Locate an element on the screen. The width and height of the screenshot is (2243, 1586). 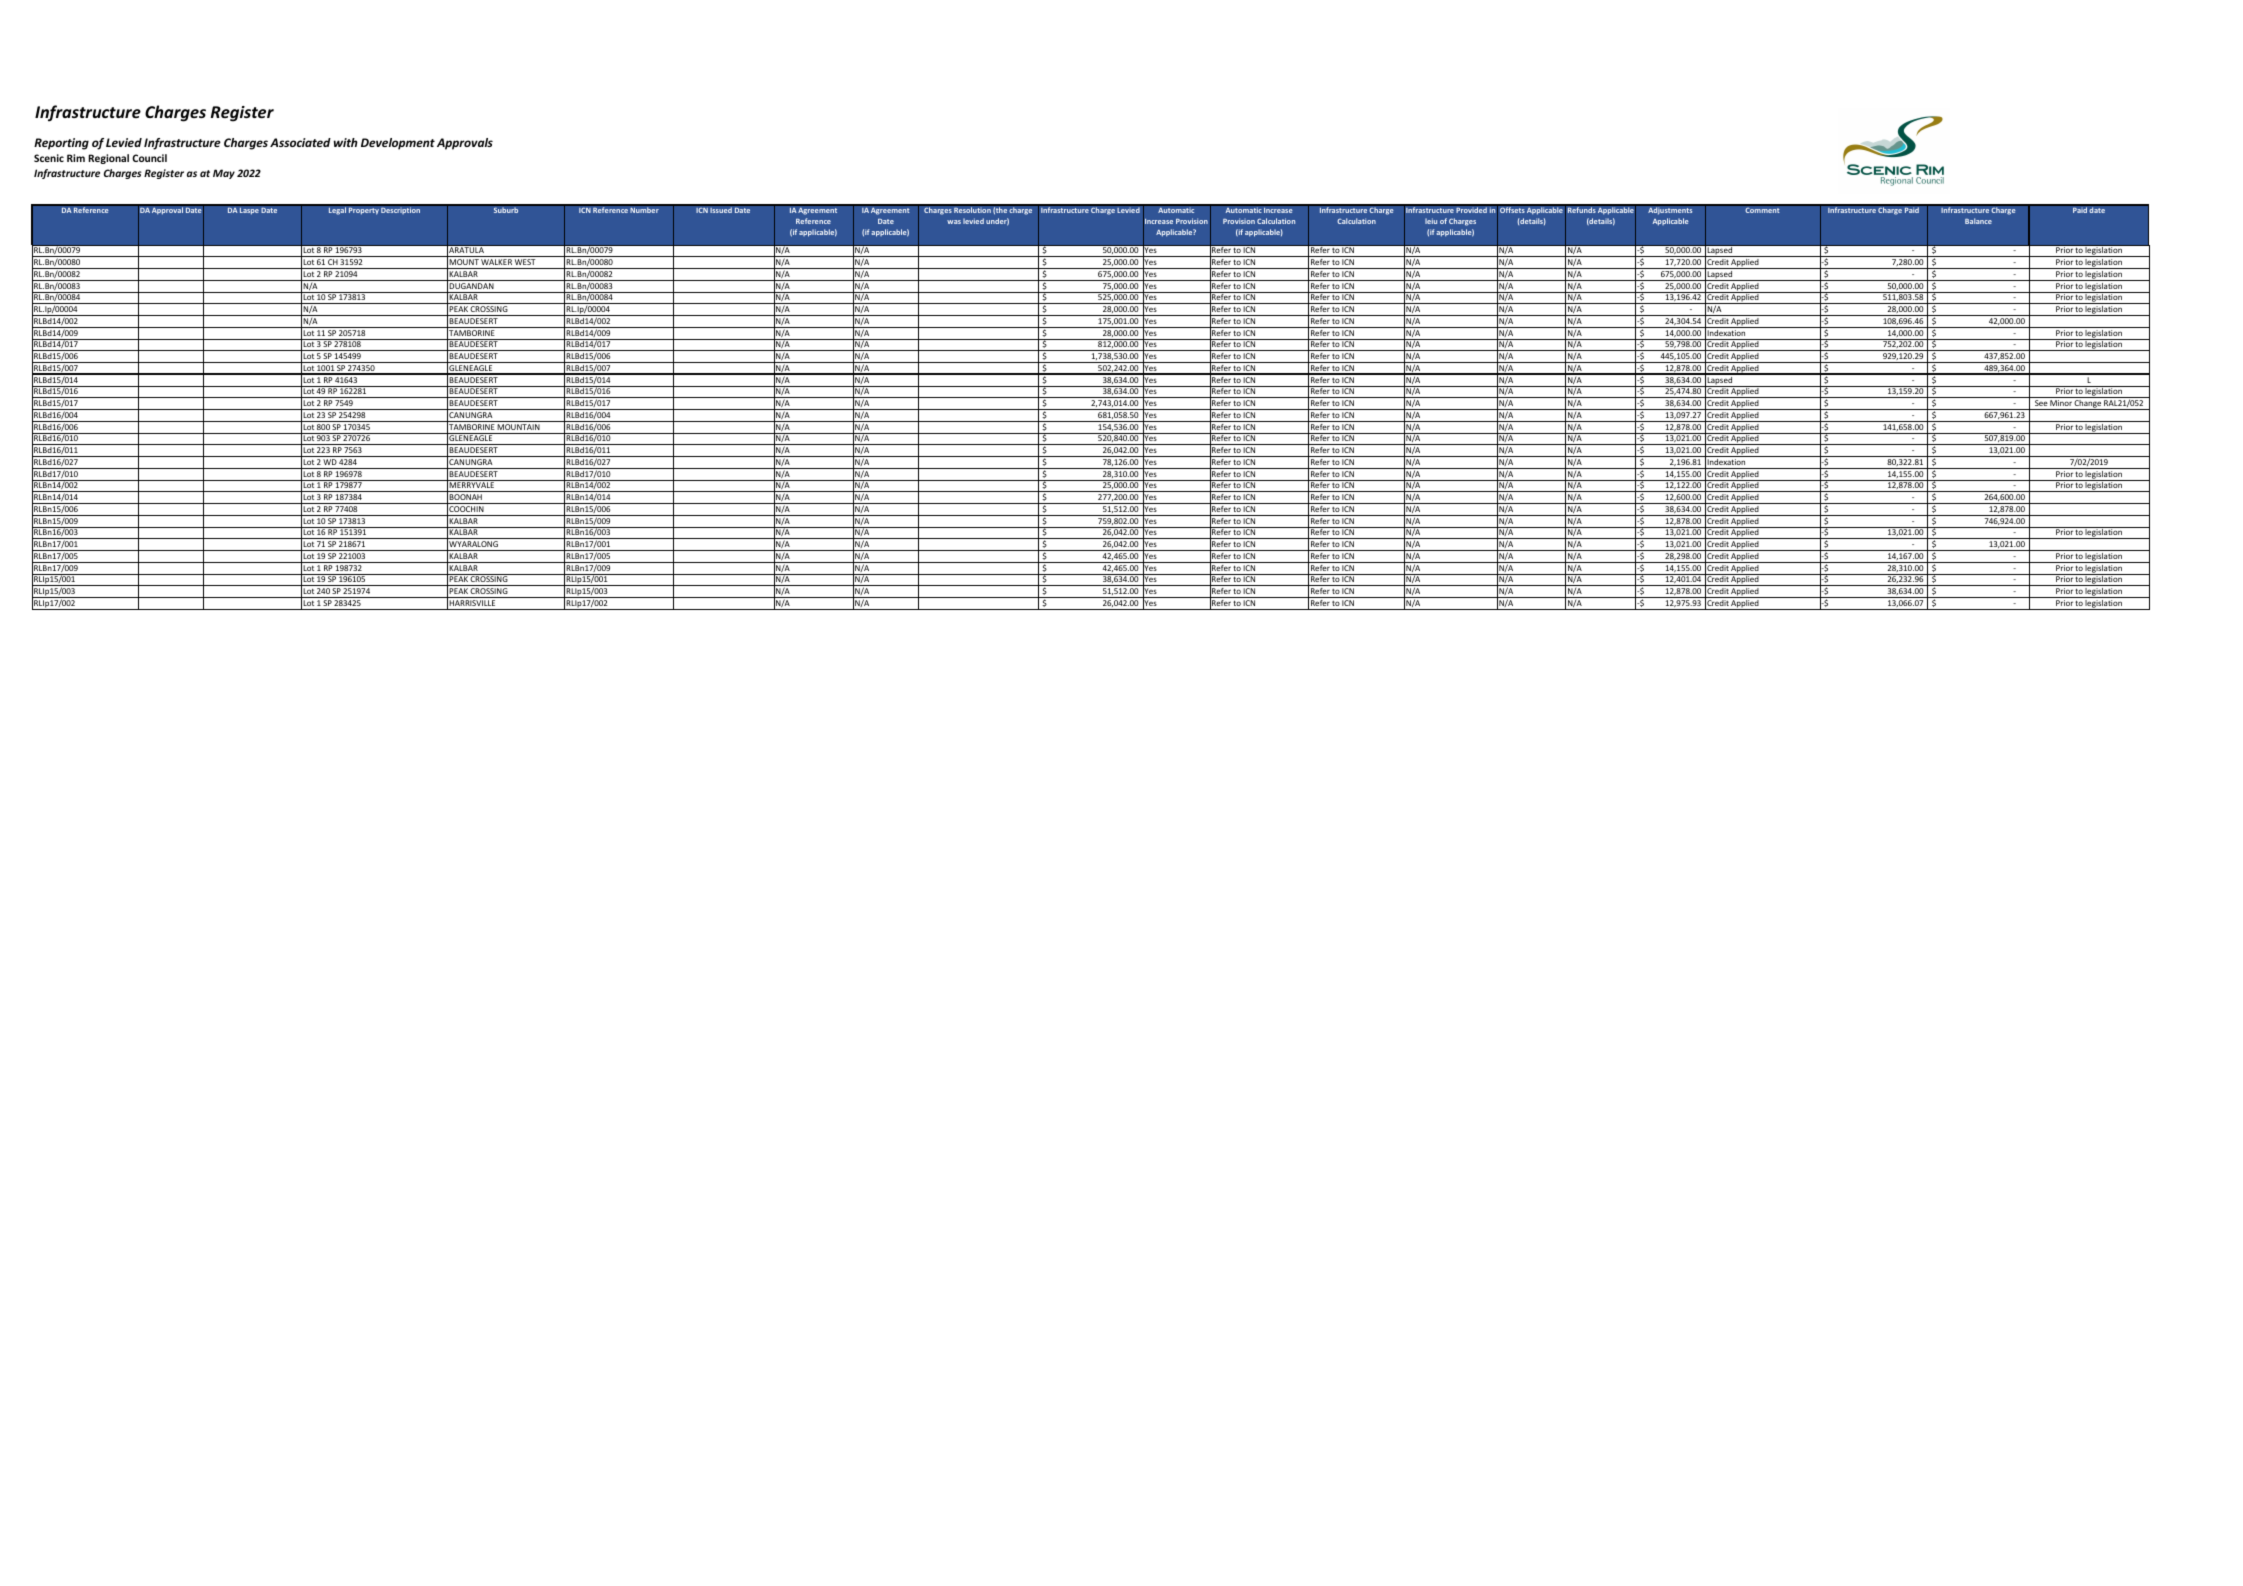
Associated is located at coordinates (300, 142).
